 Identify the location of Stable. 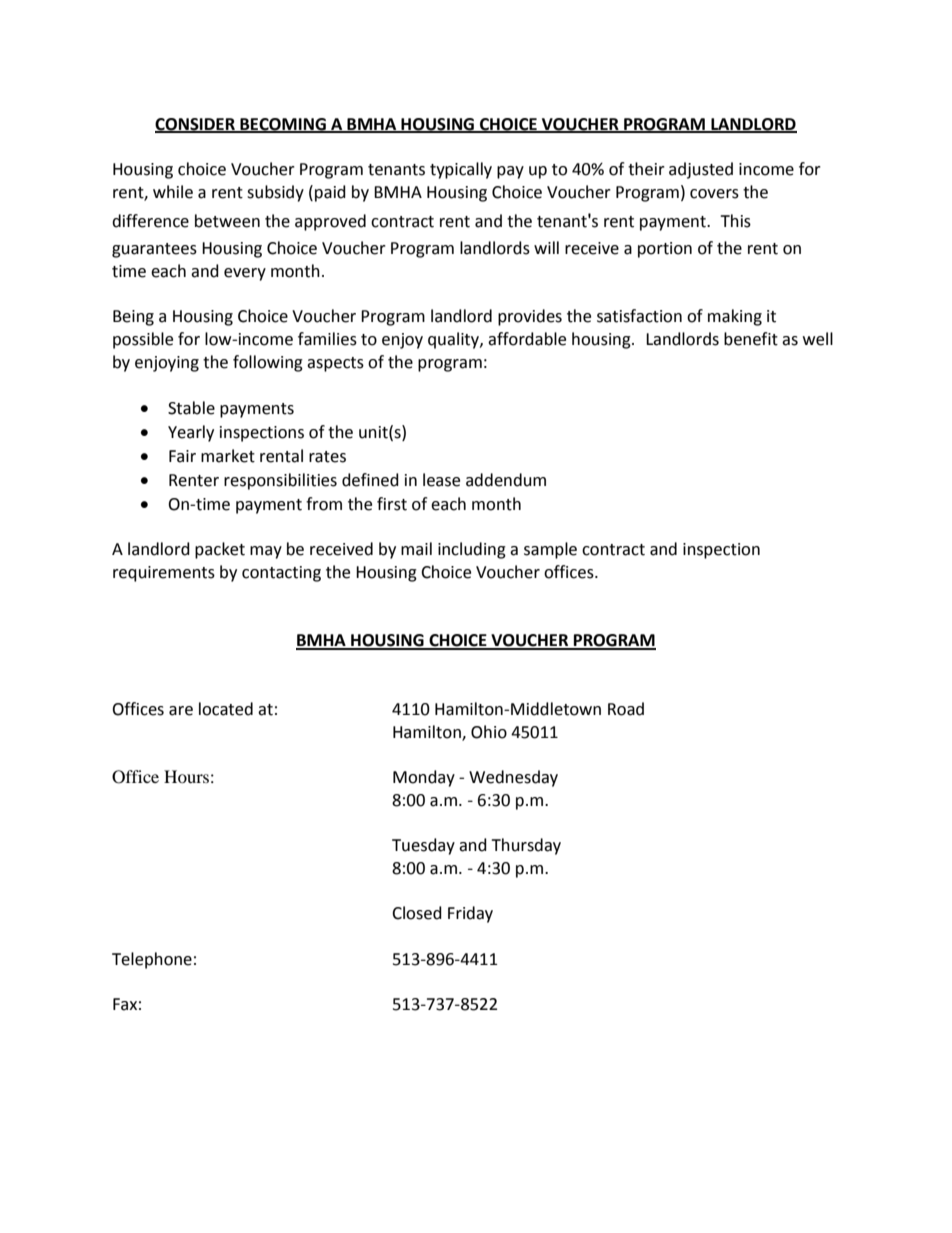
(191, 408).
